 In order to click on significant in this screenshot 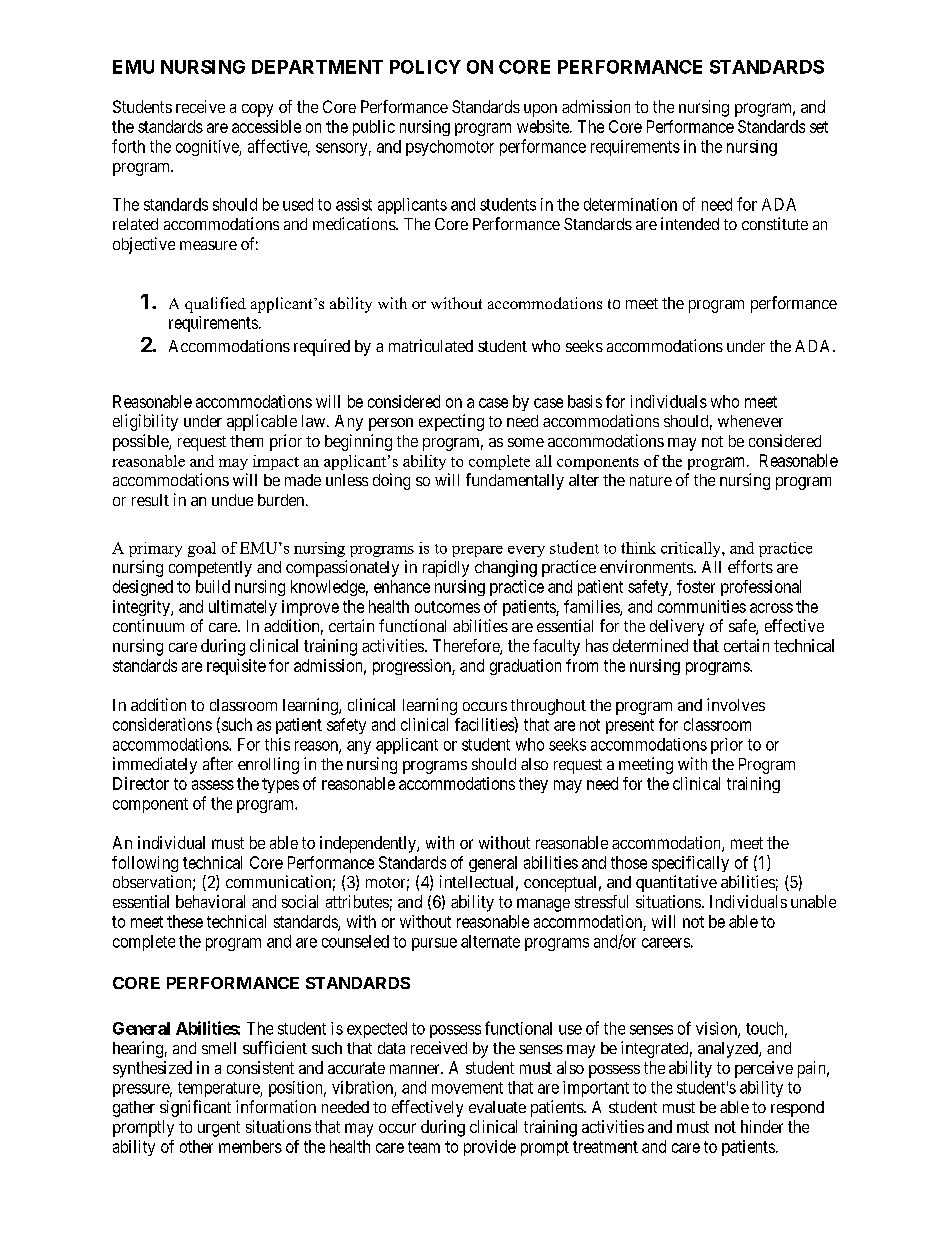, I will do `click(195, 1108)`.
